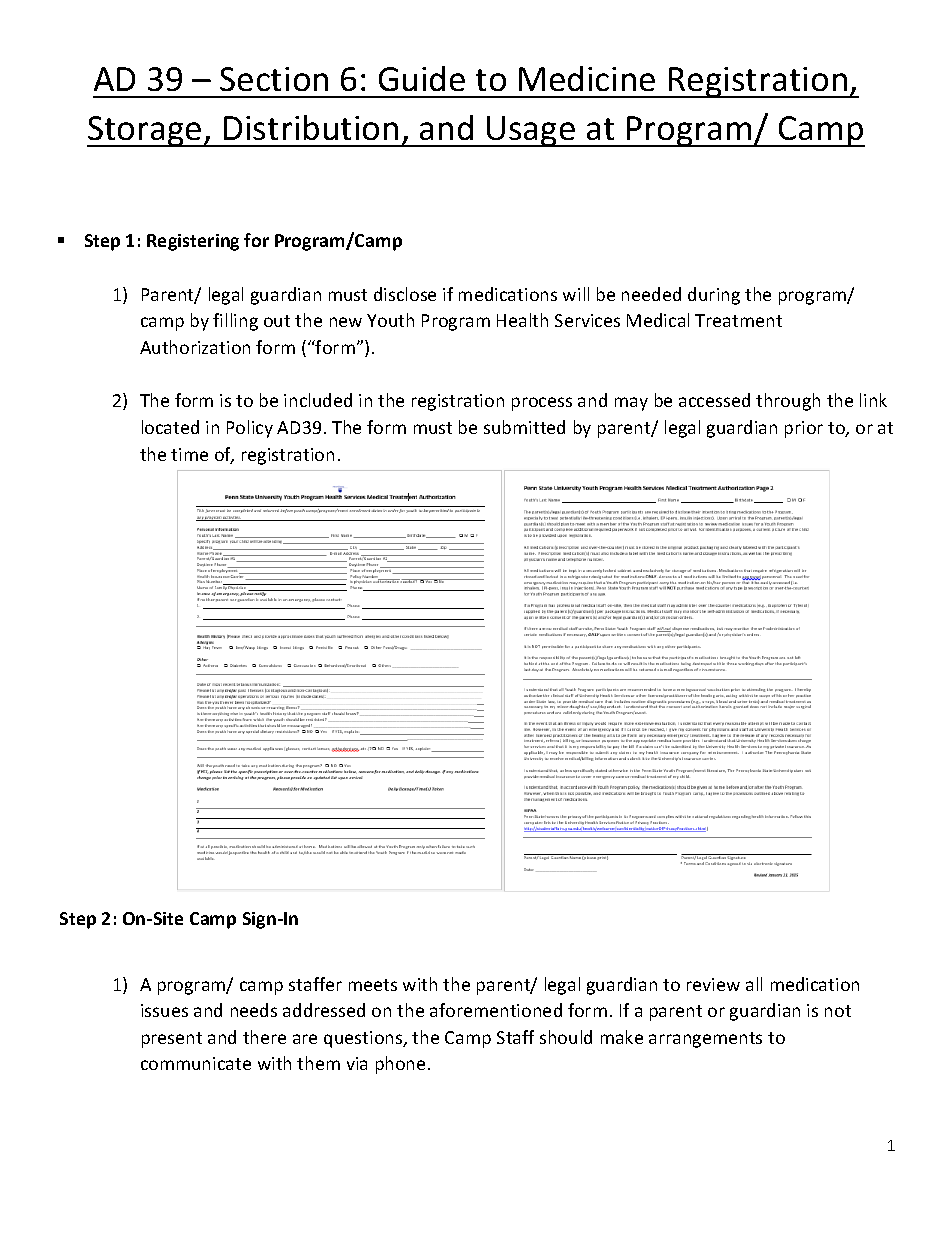 This image has width=952, height=1233. Describe the element at coordinates (264, 1037) in the image. I see `there` at that location.
